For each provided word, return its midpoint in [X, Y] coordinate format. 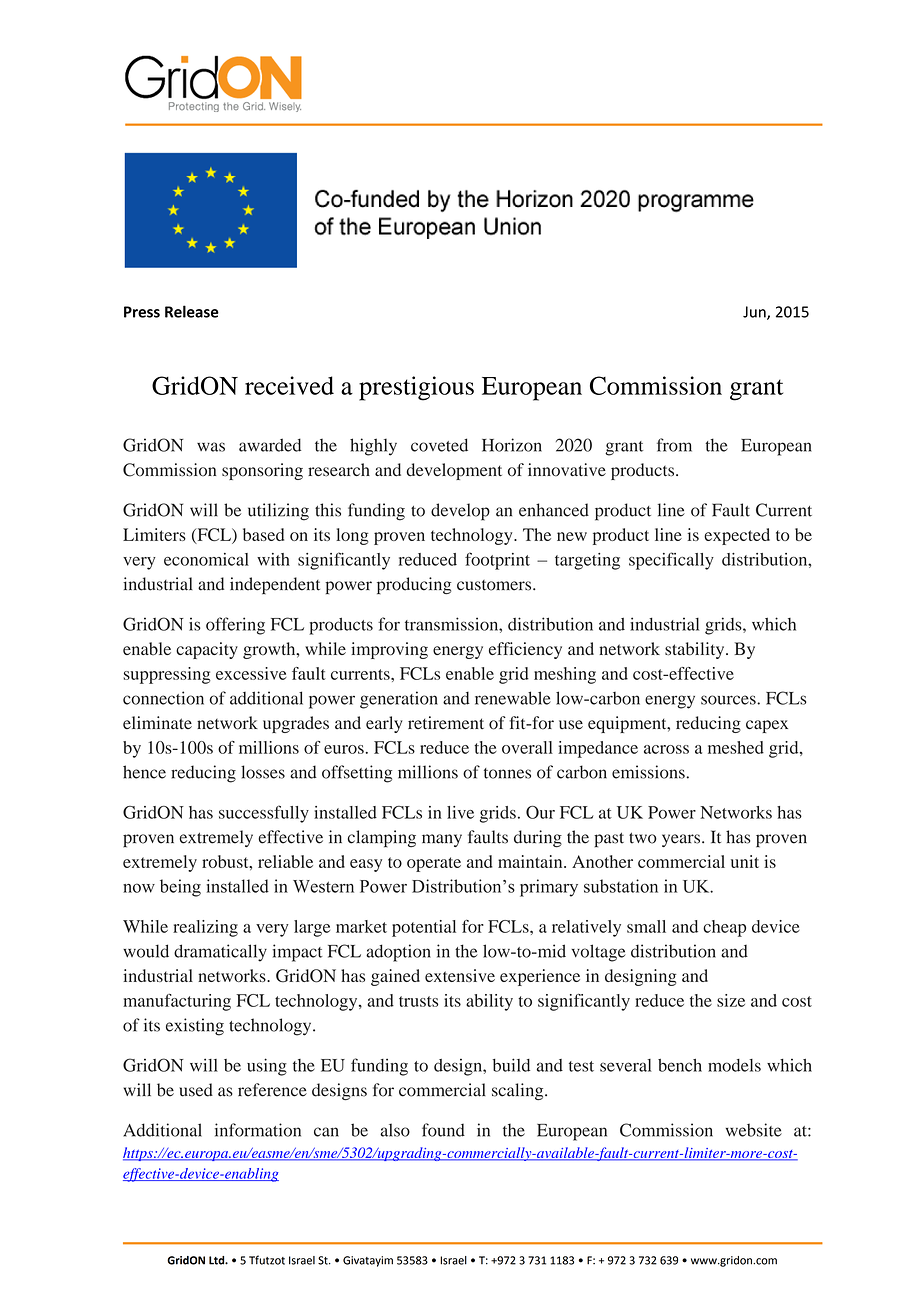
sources [729, 700]
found [443, 1130]
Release [192, 311]
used [196, 1090]
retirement [446, 722]
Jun [755, 313]
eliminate [157, 722]
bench [680, 1065]
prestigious [416, 388]
